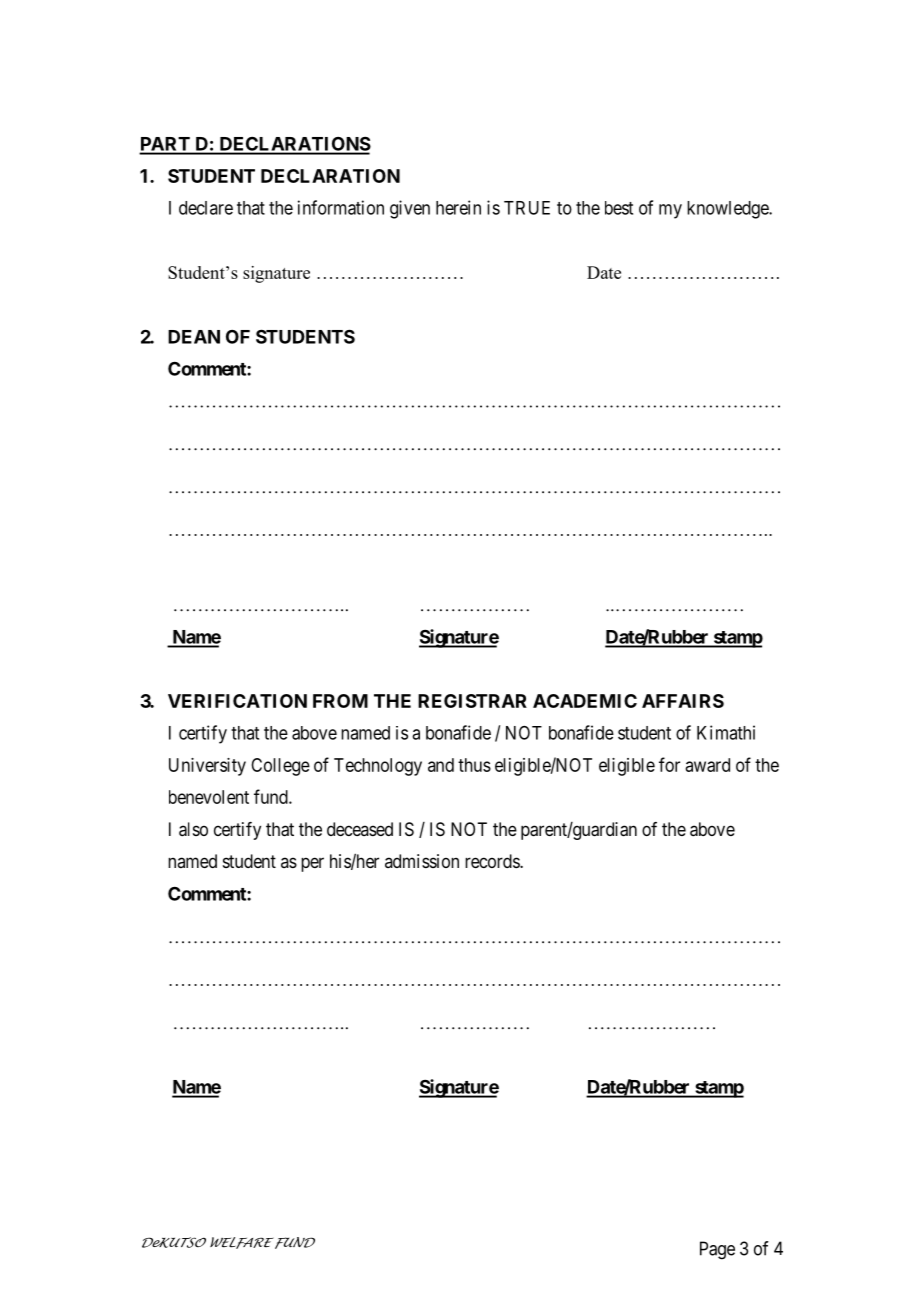 This page has height=1307, width=924. I want to click on VERIFICATION, so click(237, 701).
